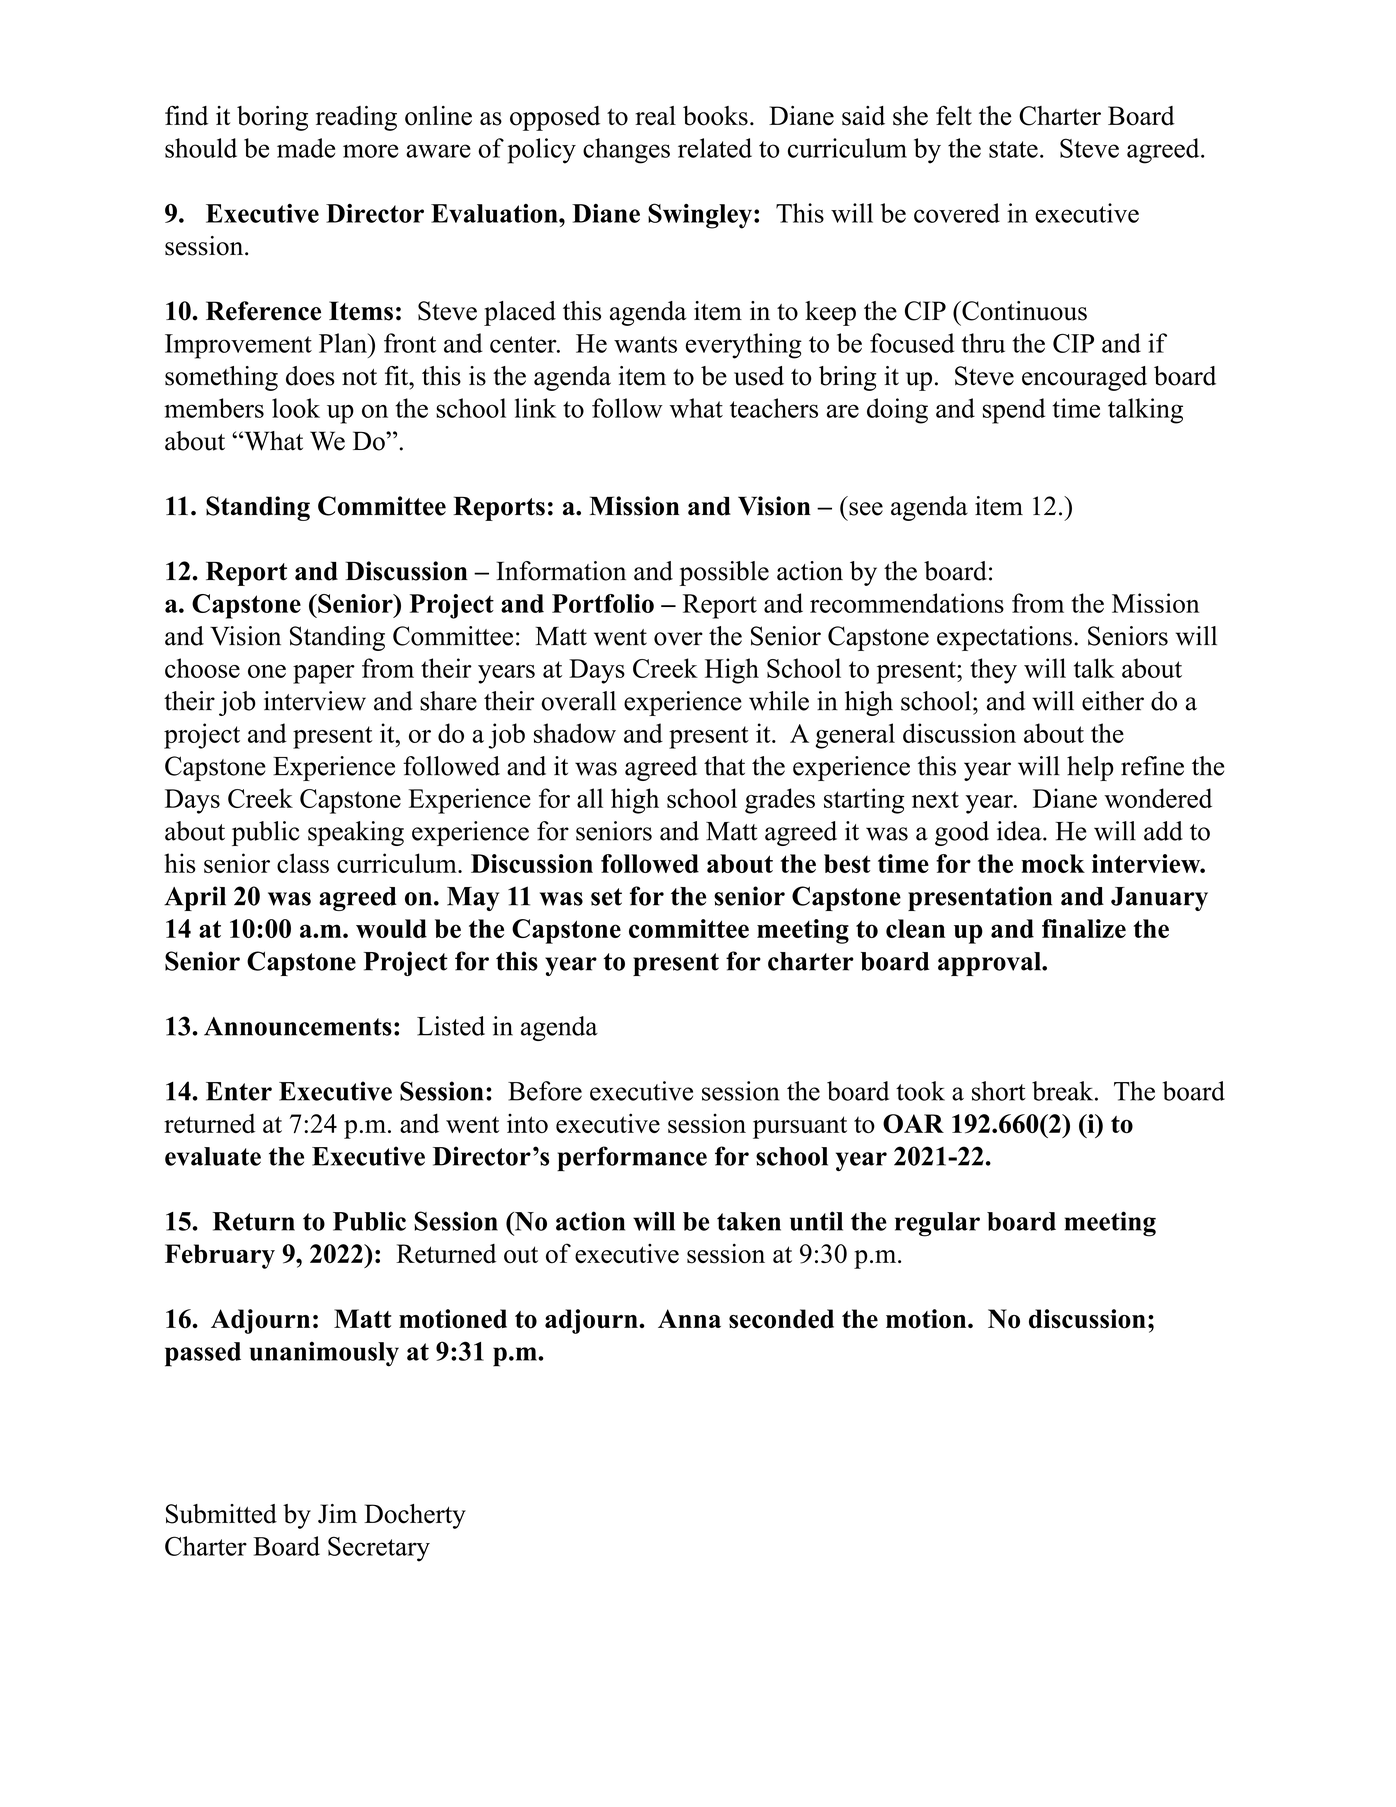 Image resolution: width=1396 pixels, height=1807 pixels. I want to click on Announcements, so click(298, 1026).
